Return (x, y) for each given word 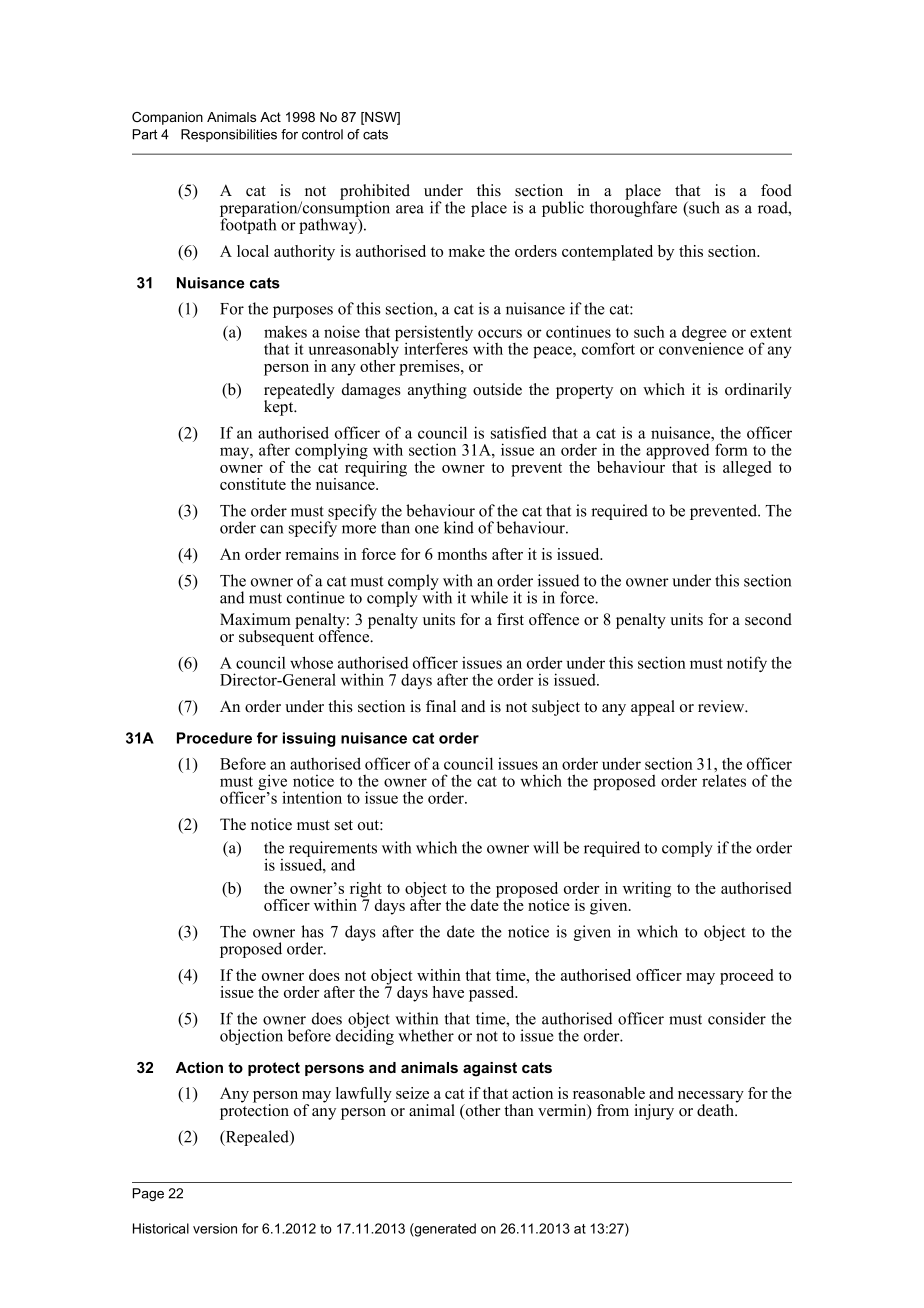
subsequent (276, 637)
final (441, 706)
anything (437, 391)
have (448, 992)
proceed (746, 977)
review (722, 706)
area (410, 209)
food (776, 190)
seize (412, 1093)
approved (677, 453)
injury (654, 1112)
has (312, 931)
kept (280, 407)
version (215, 1228)
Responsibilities (229, 135)
